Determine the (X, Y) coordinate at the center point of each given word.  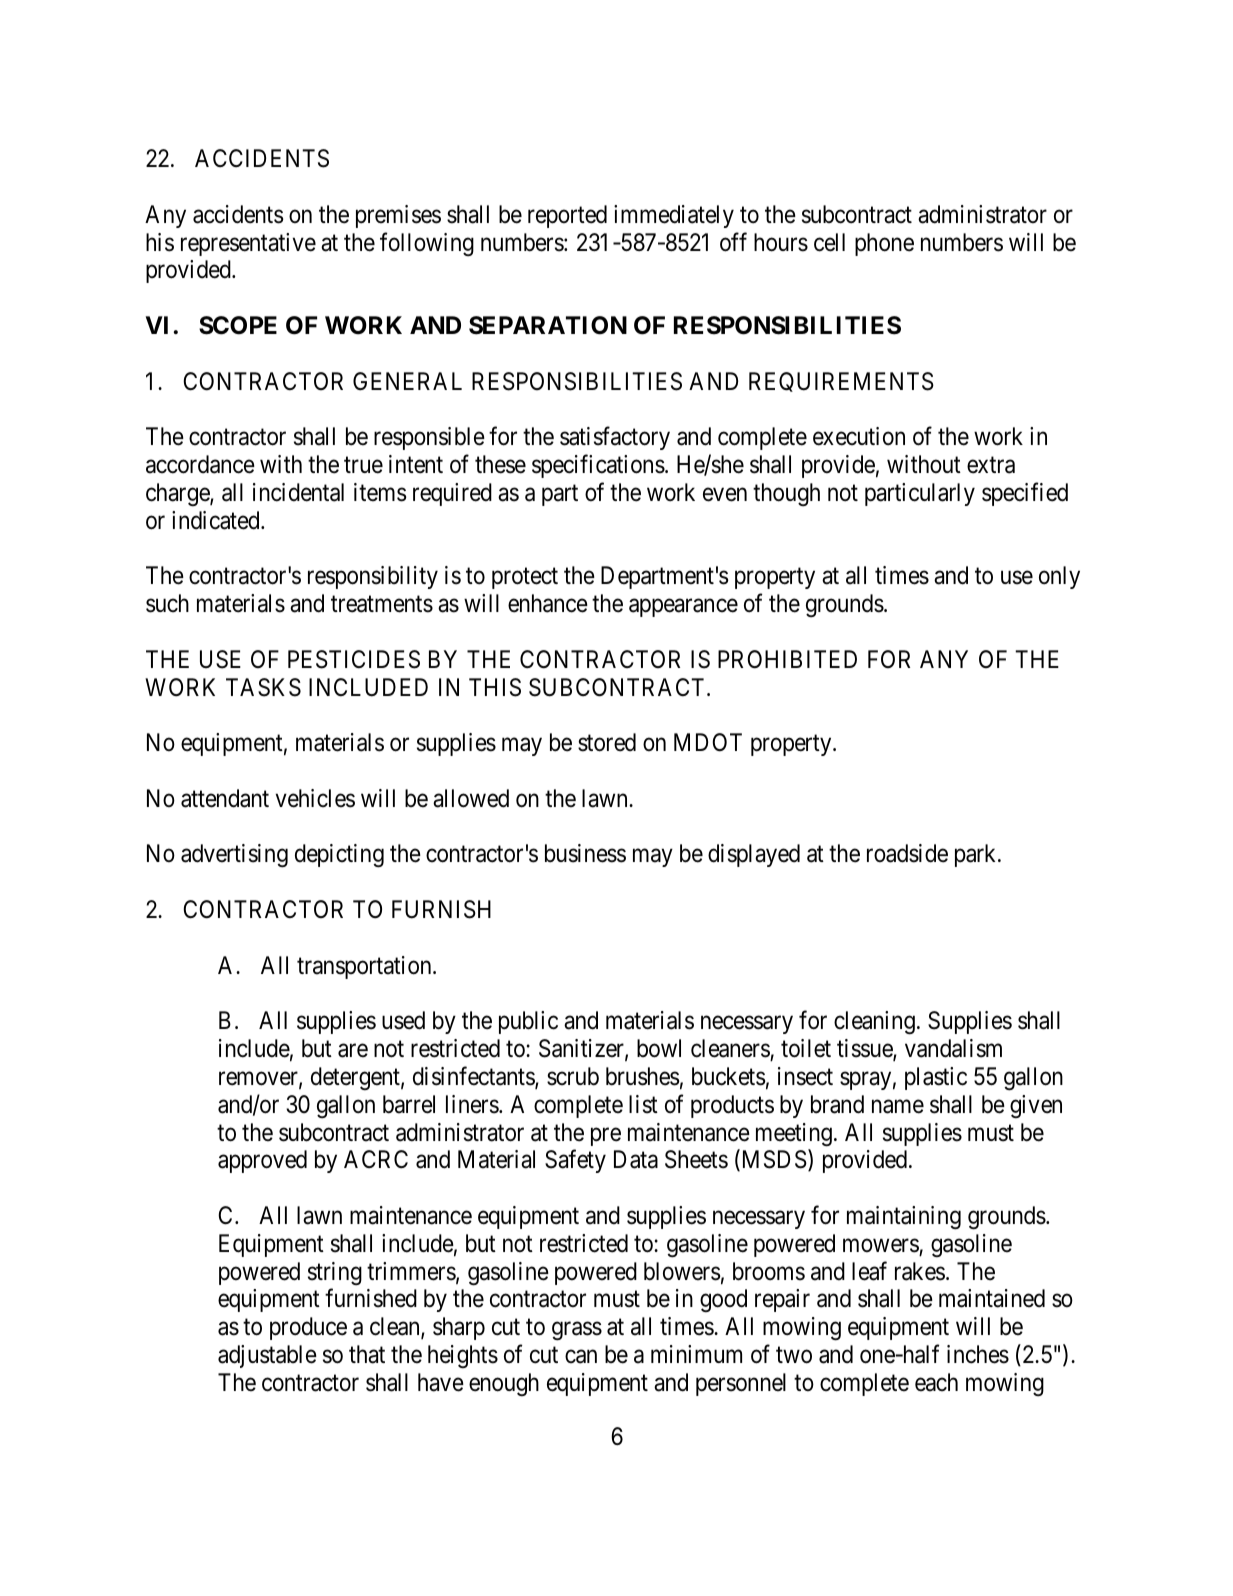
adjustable (267, 1356)
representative (248, 244)
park (977, 855)
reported (567, 216)
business (585, 853)
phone (884, 244)
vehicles (315, 798)
